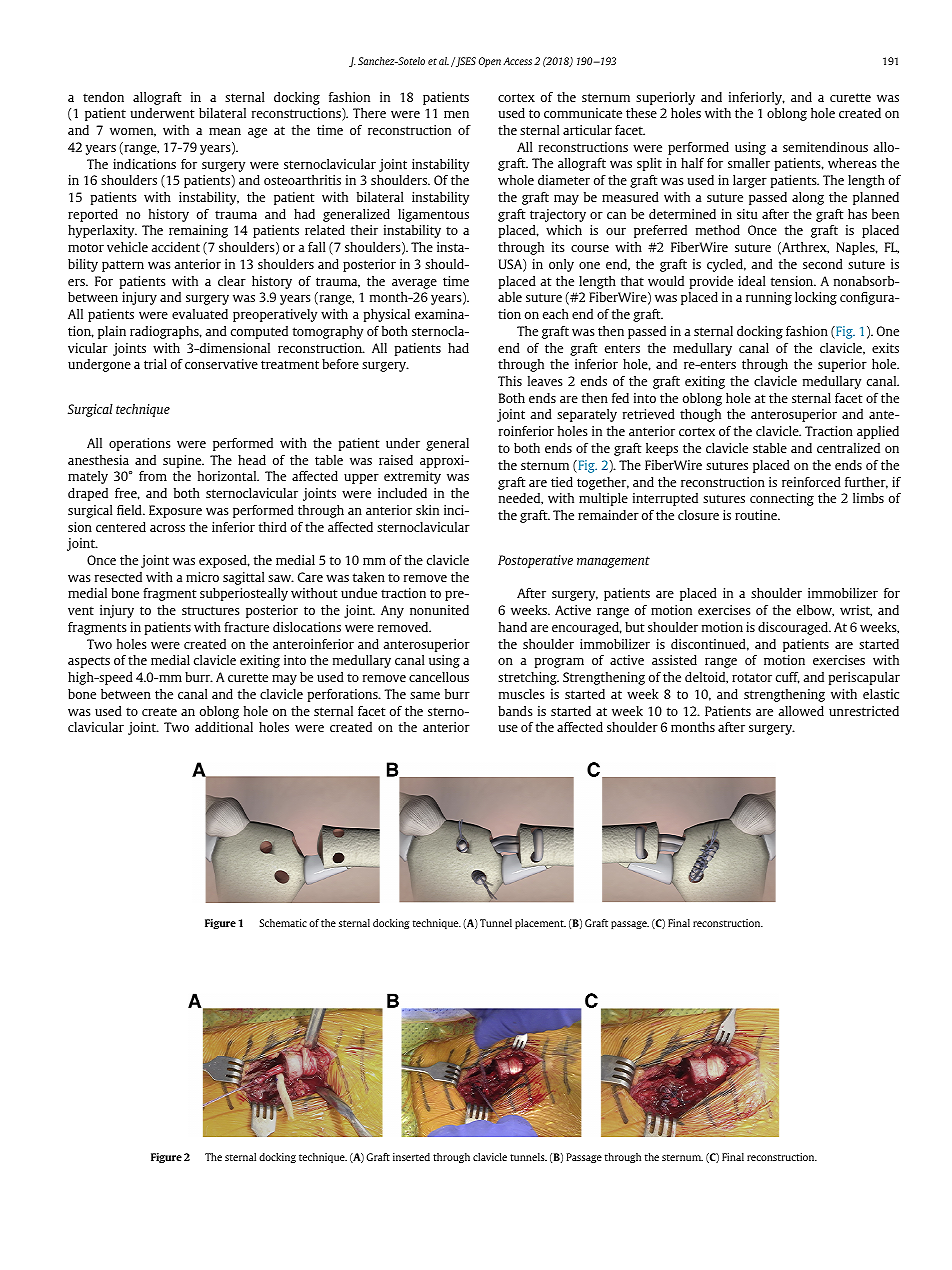  What do you see at coordinates (411, 1157) in the page?
I see `inserted` at bounding box center [411, 1157].
